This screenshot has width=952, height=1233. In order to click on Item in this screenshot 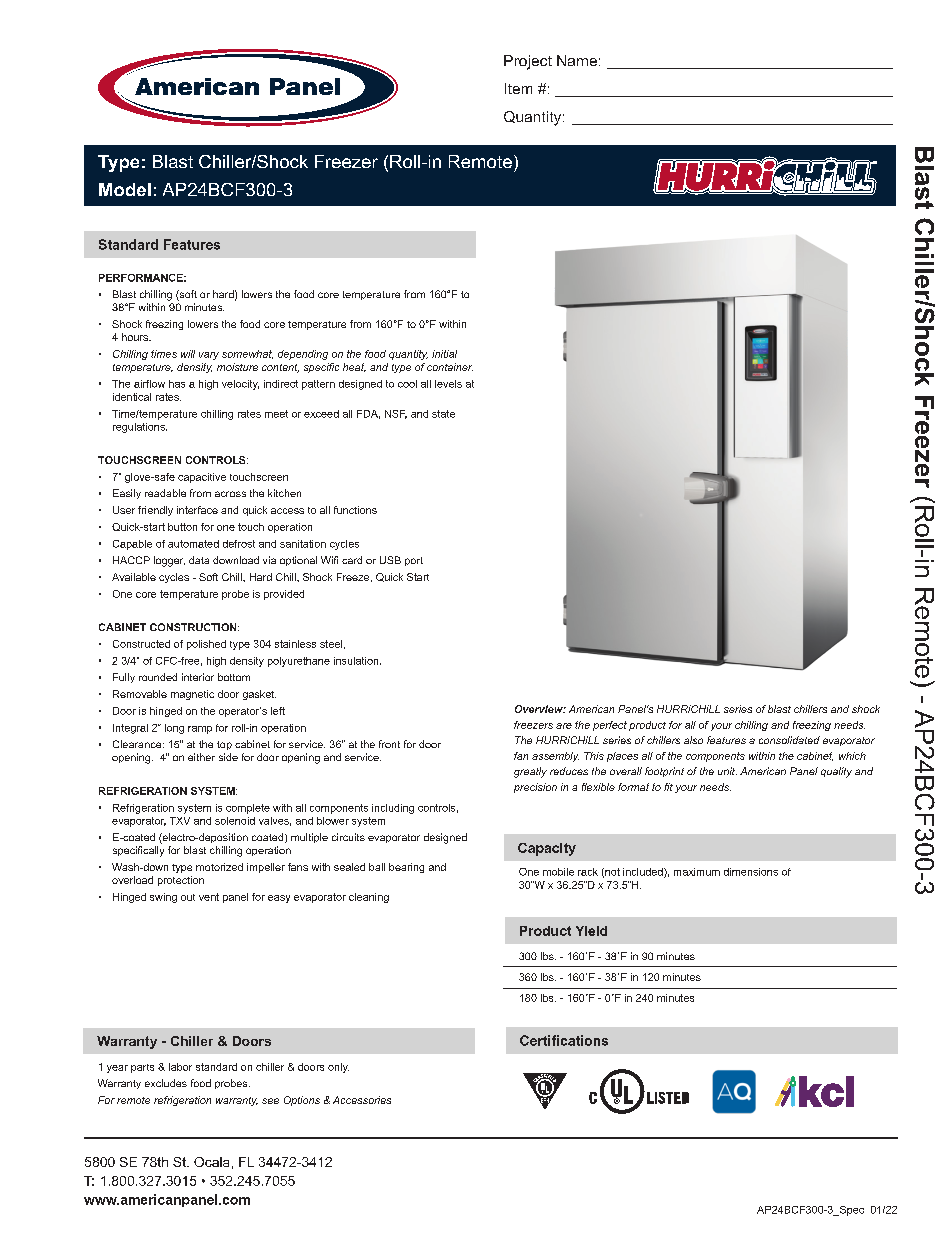, I will do `click(518, 88)`.
